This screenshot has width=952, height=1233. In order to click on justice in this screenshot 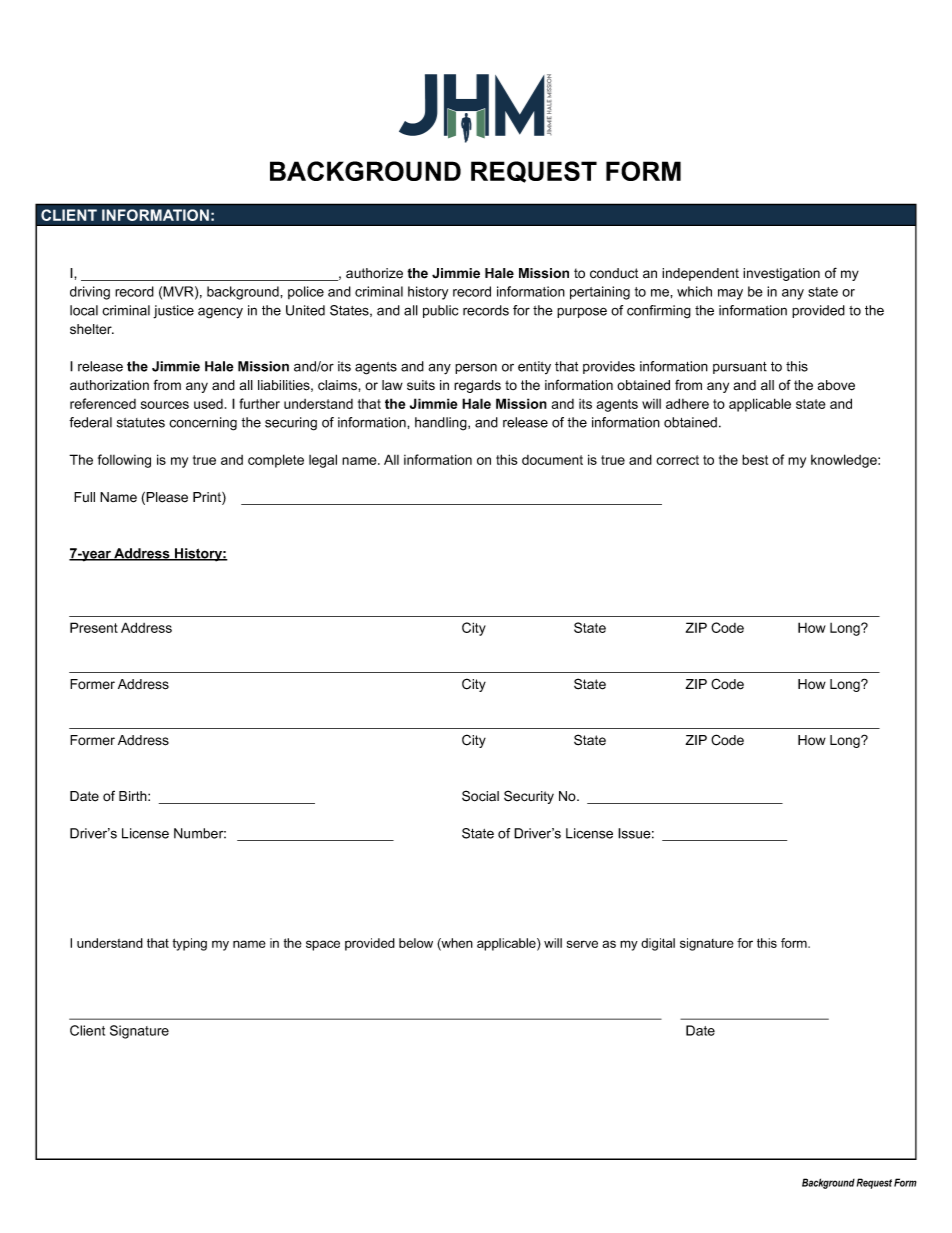, I will do `click(173, 312)`.
